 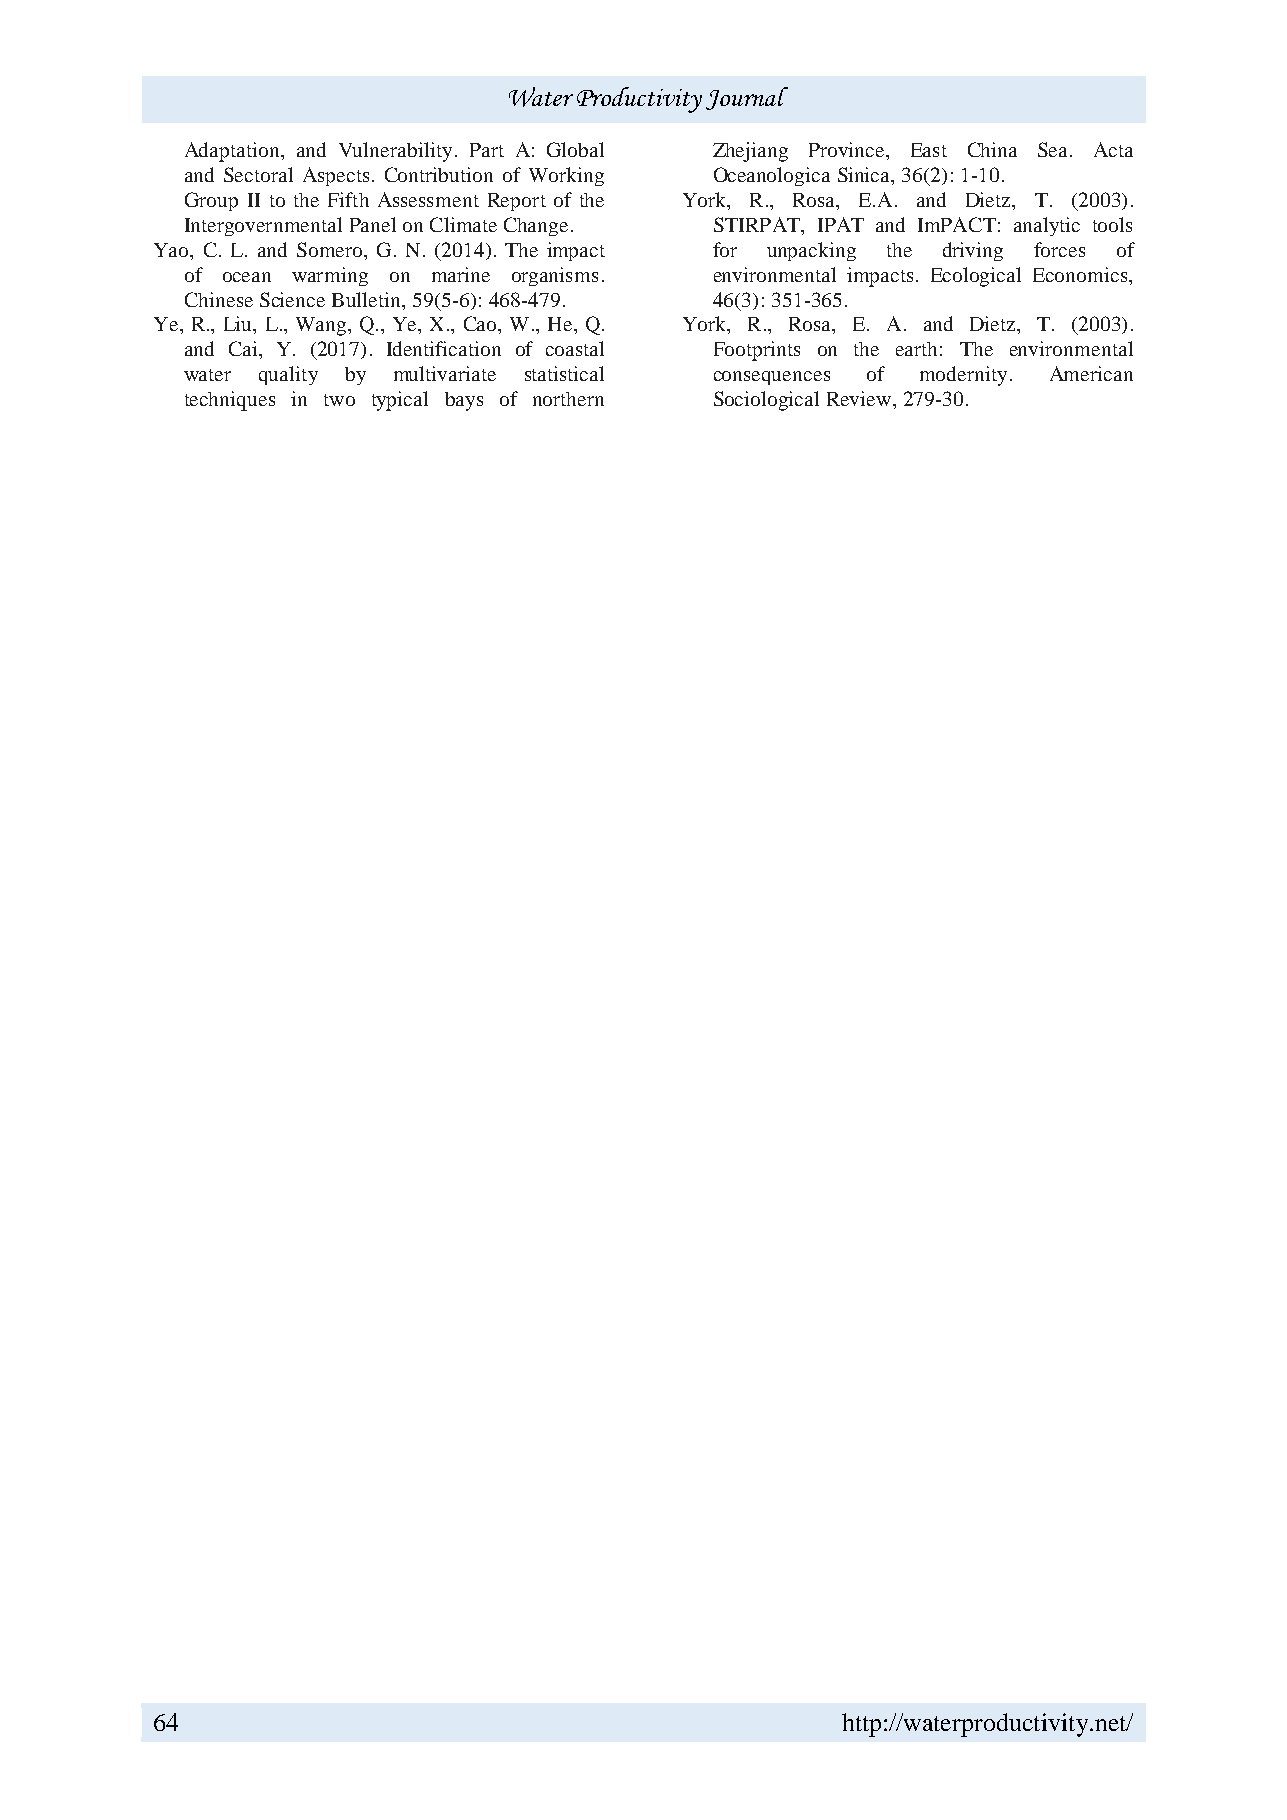 What do you see at coordinates (292, 299) in the page?
I see `Science` at bounding box center [292, 299].
